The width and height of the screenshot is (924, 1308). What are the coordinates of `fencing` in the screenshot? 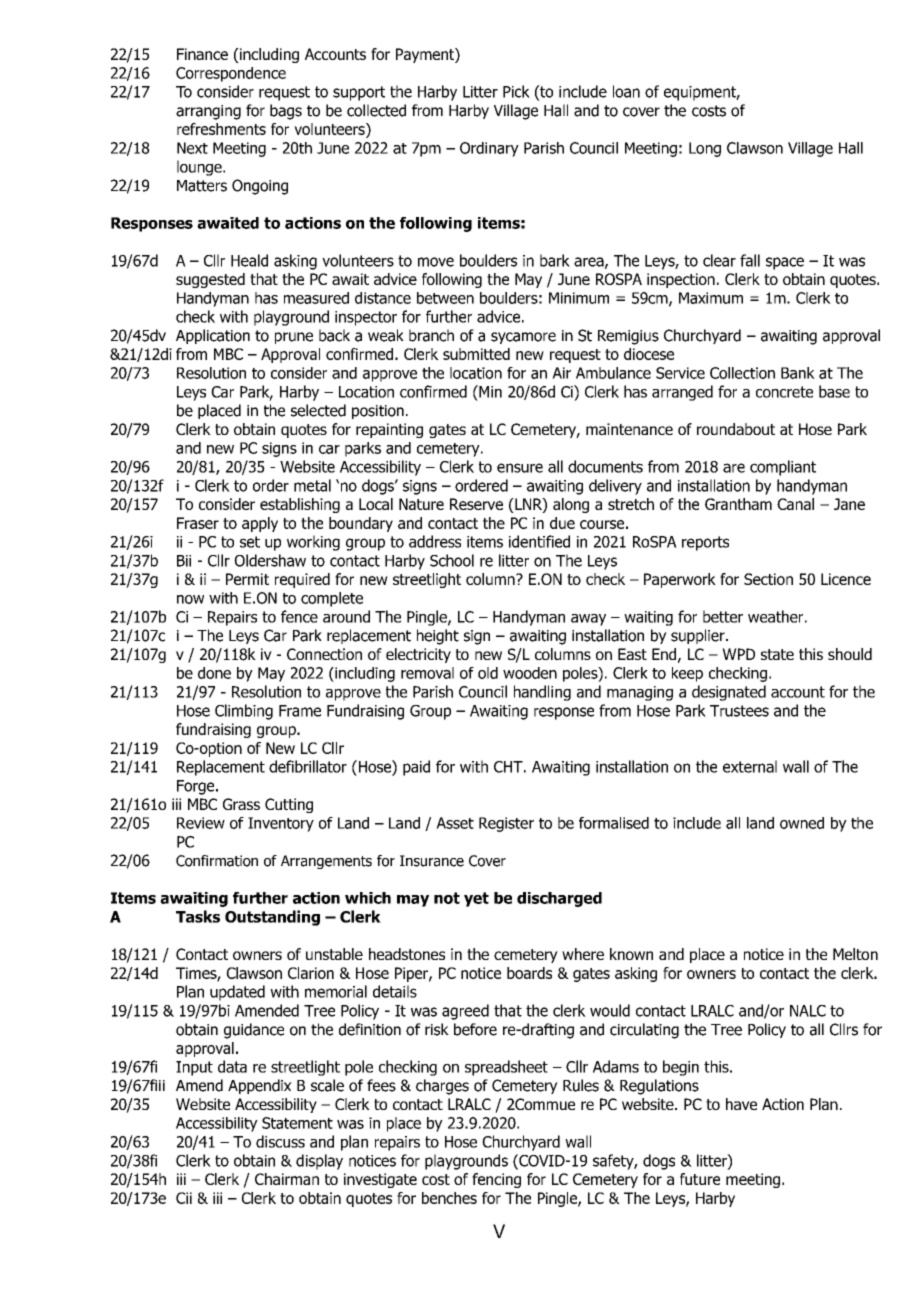 It's located at (496, 1180).
